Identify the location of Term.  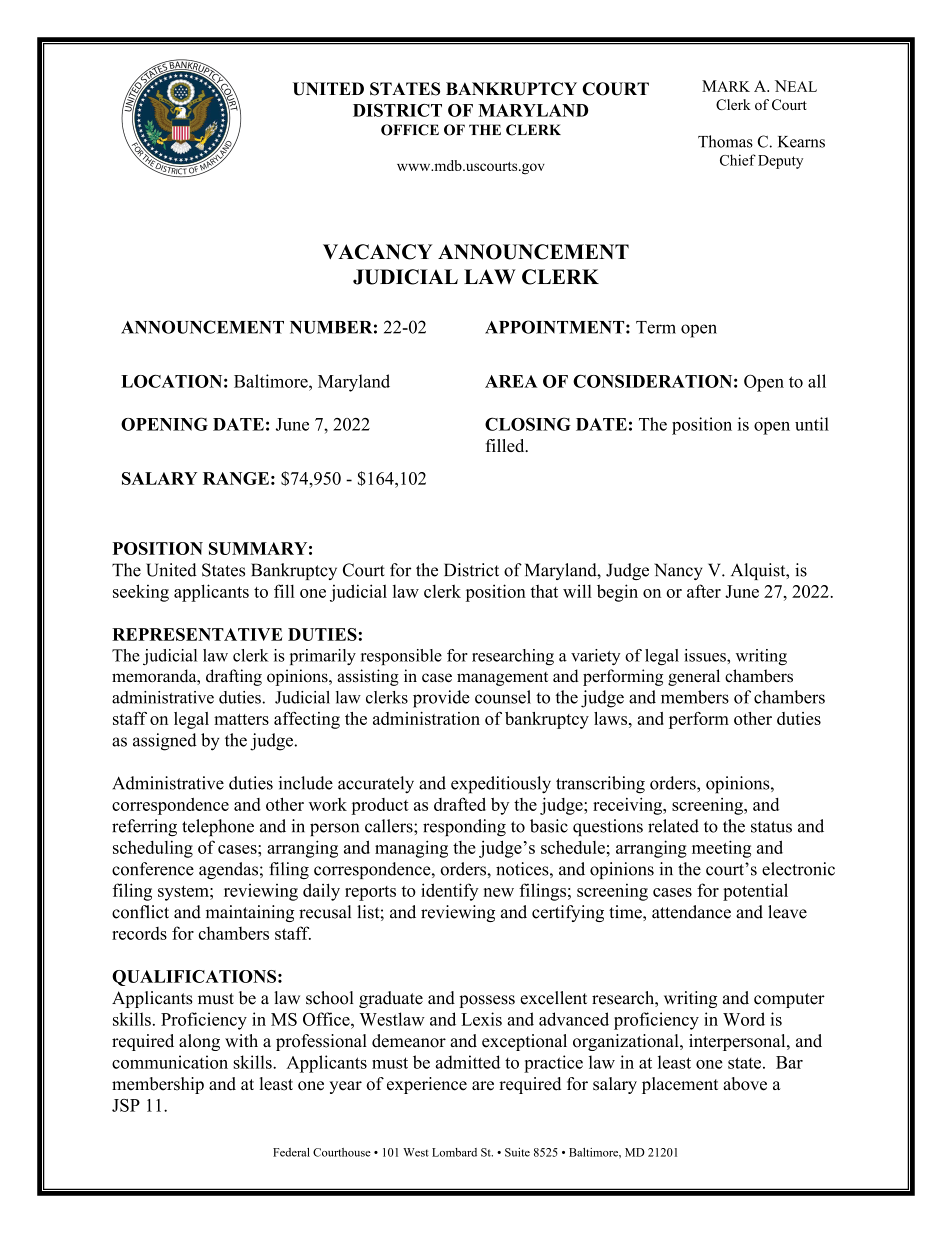
(656, 327).
